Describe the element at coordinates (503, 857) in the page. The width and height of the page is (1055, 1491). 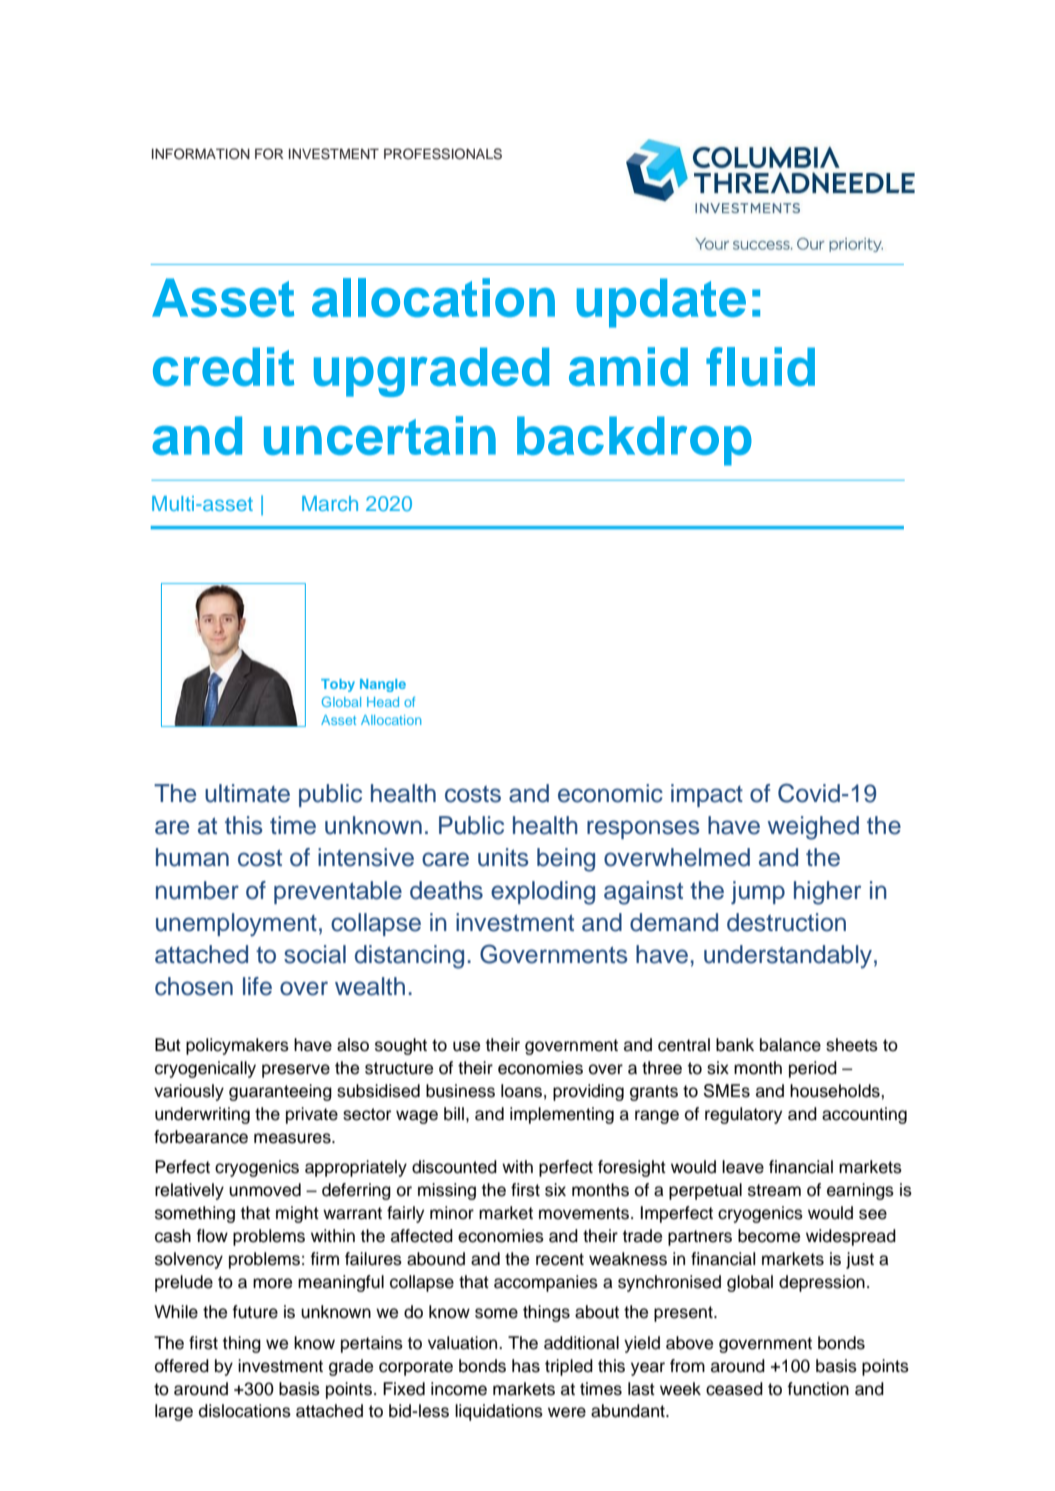
I see `units` at that location.
